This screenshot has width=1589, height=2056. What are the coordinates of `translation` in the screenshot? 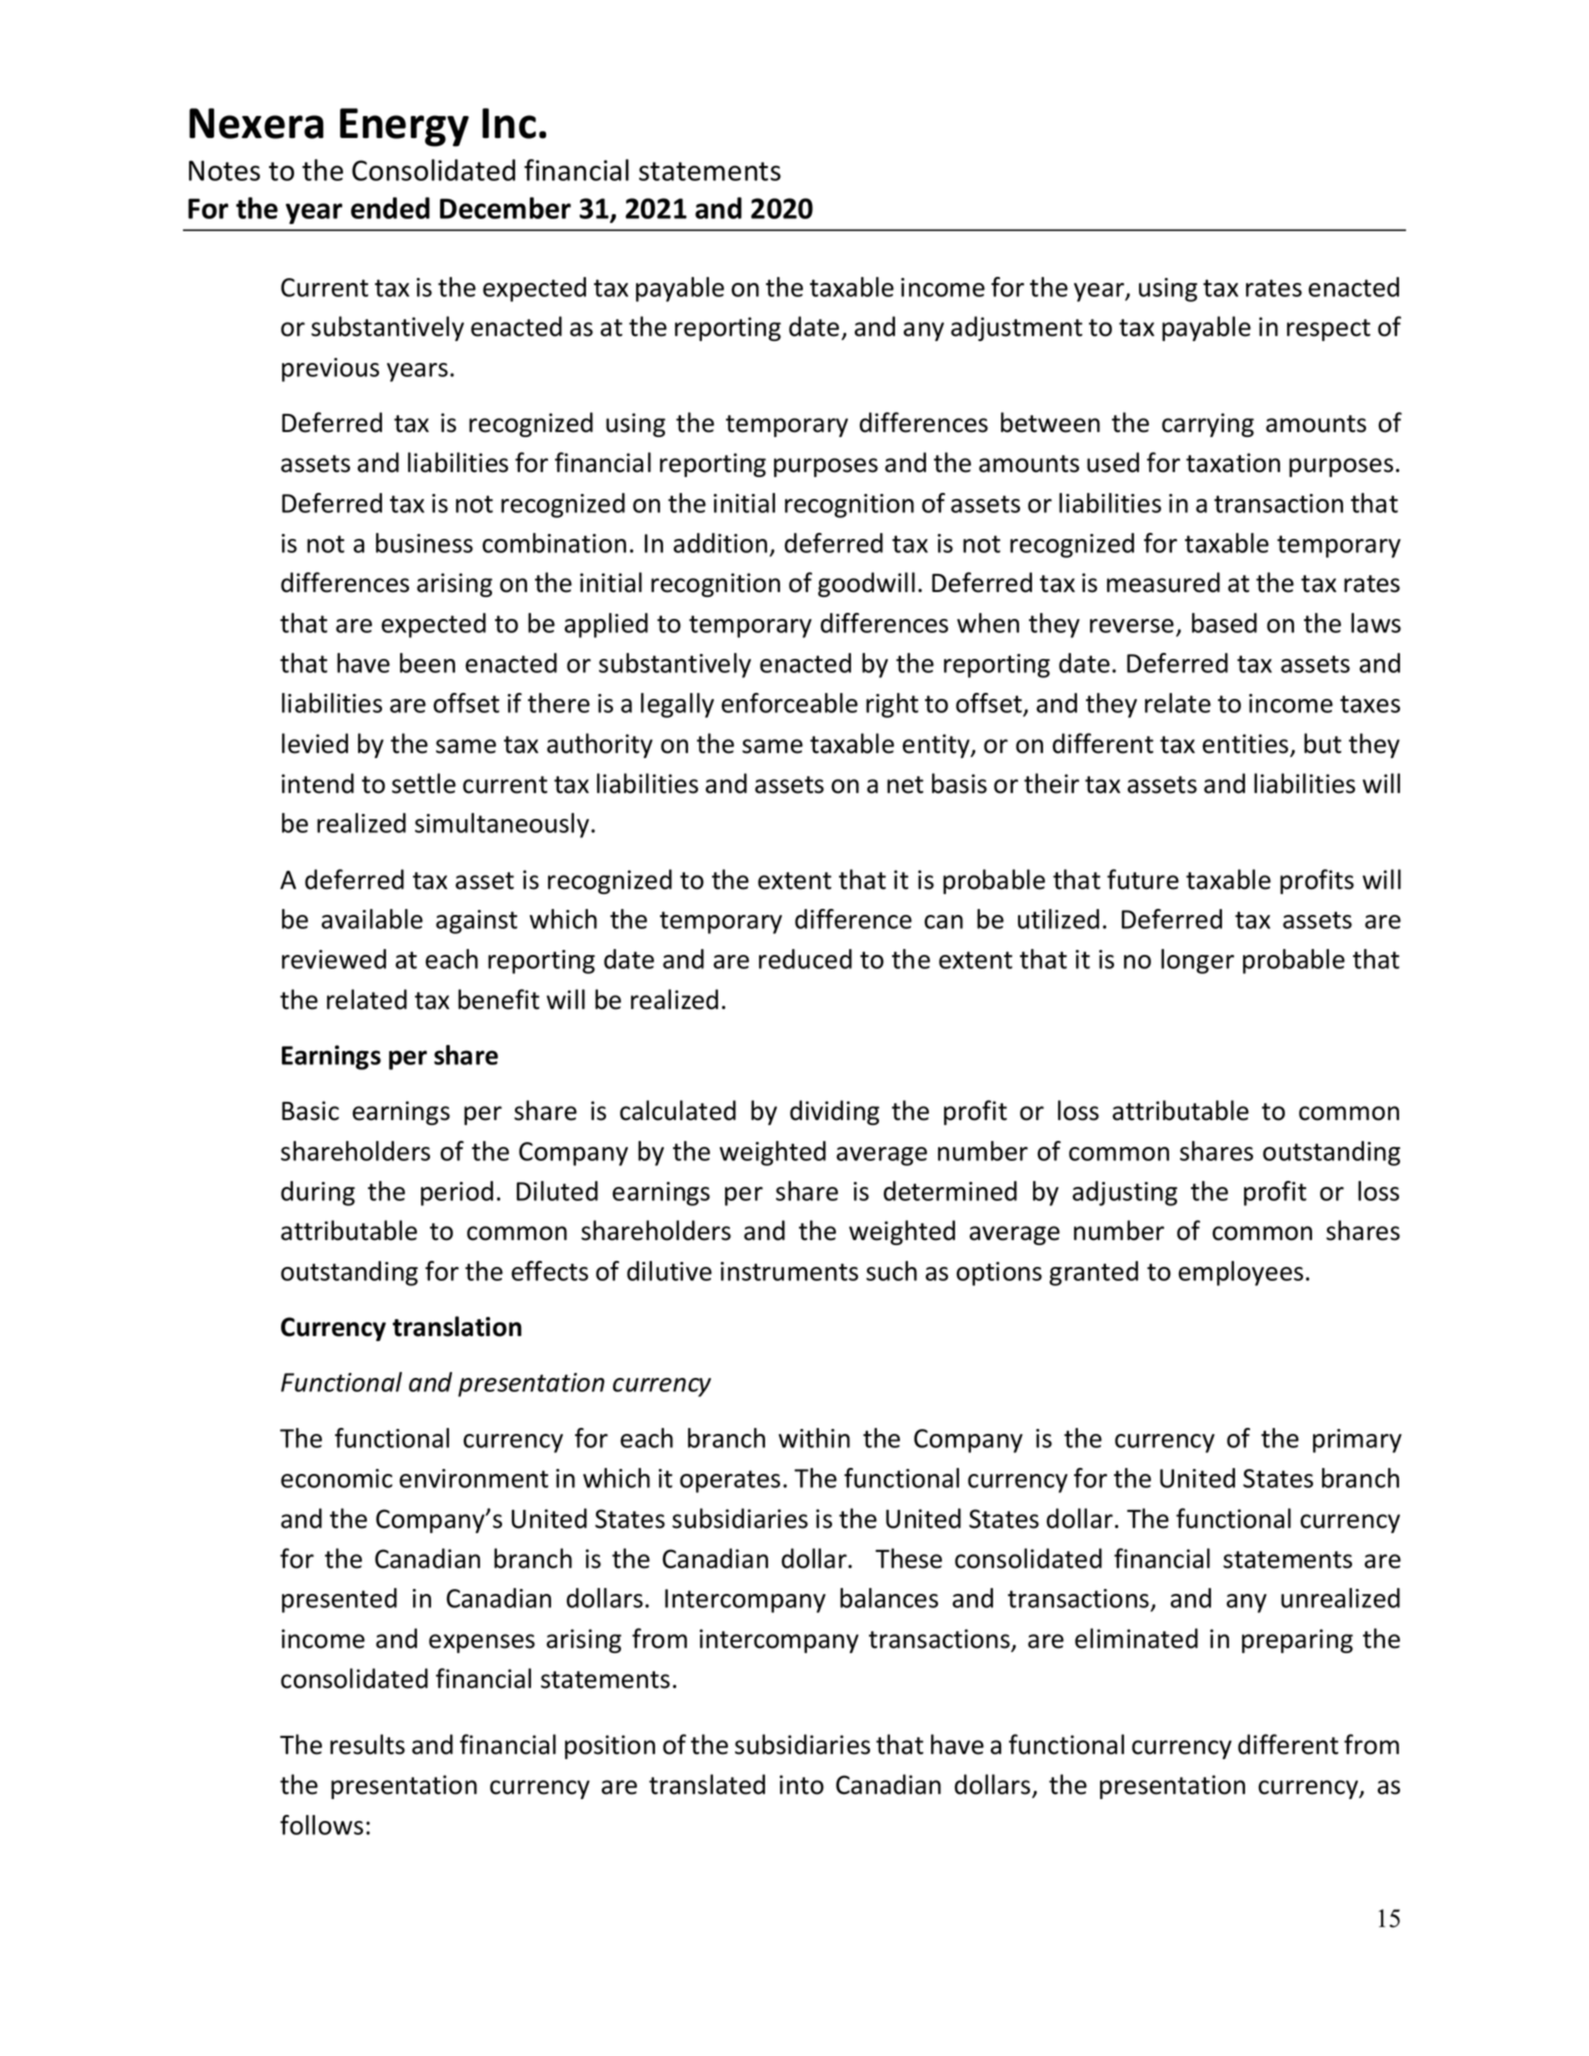 It's located at (457, 1326).
